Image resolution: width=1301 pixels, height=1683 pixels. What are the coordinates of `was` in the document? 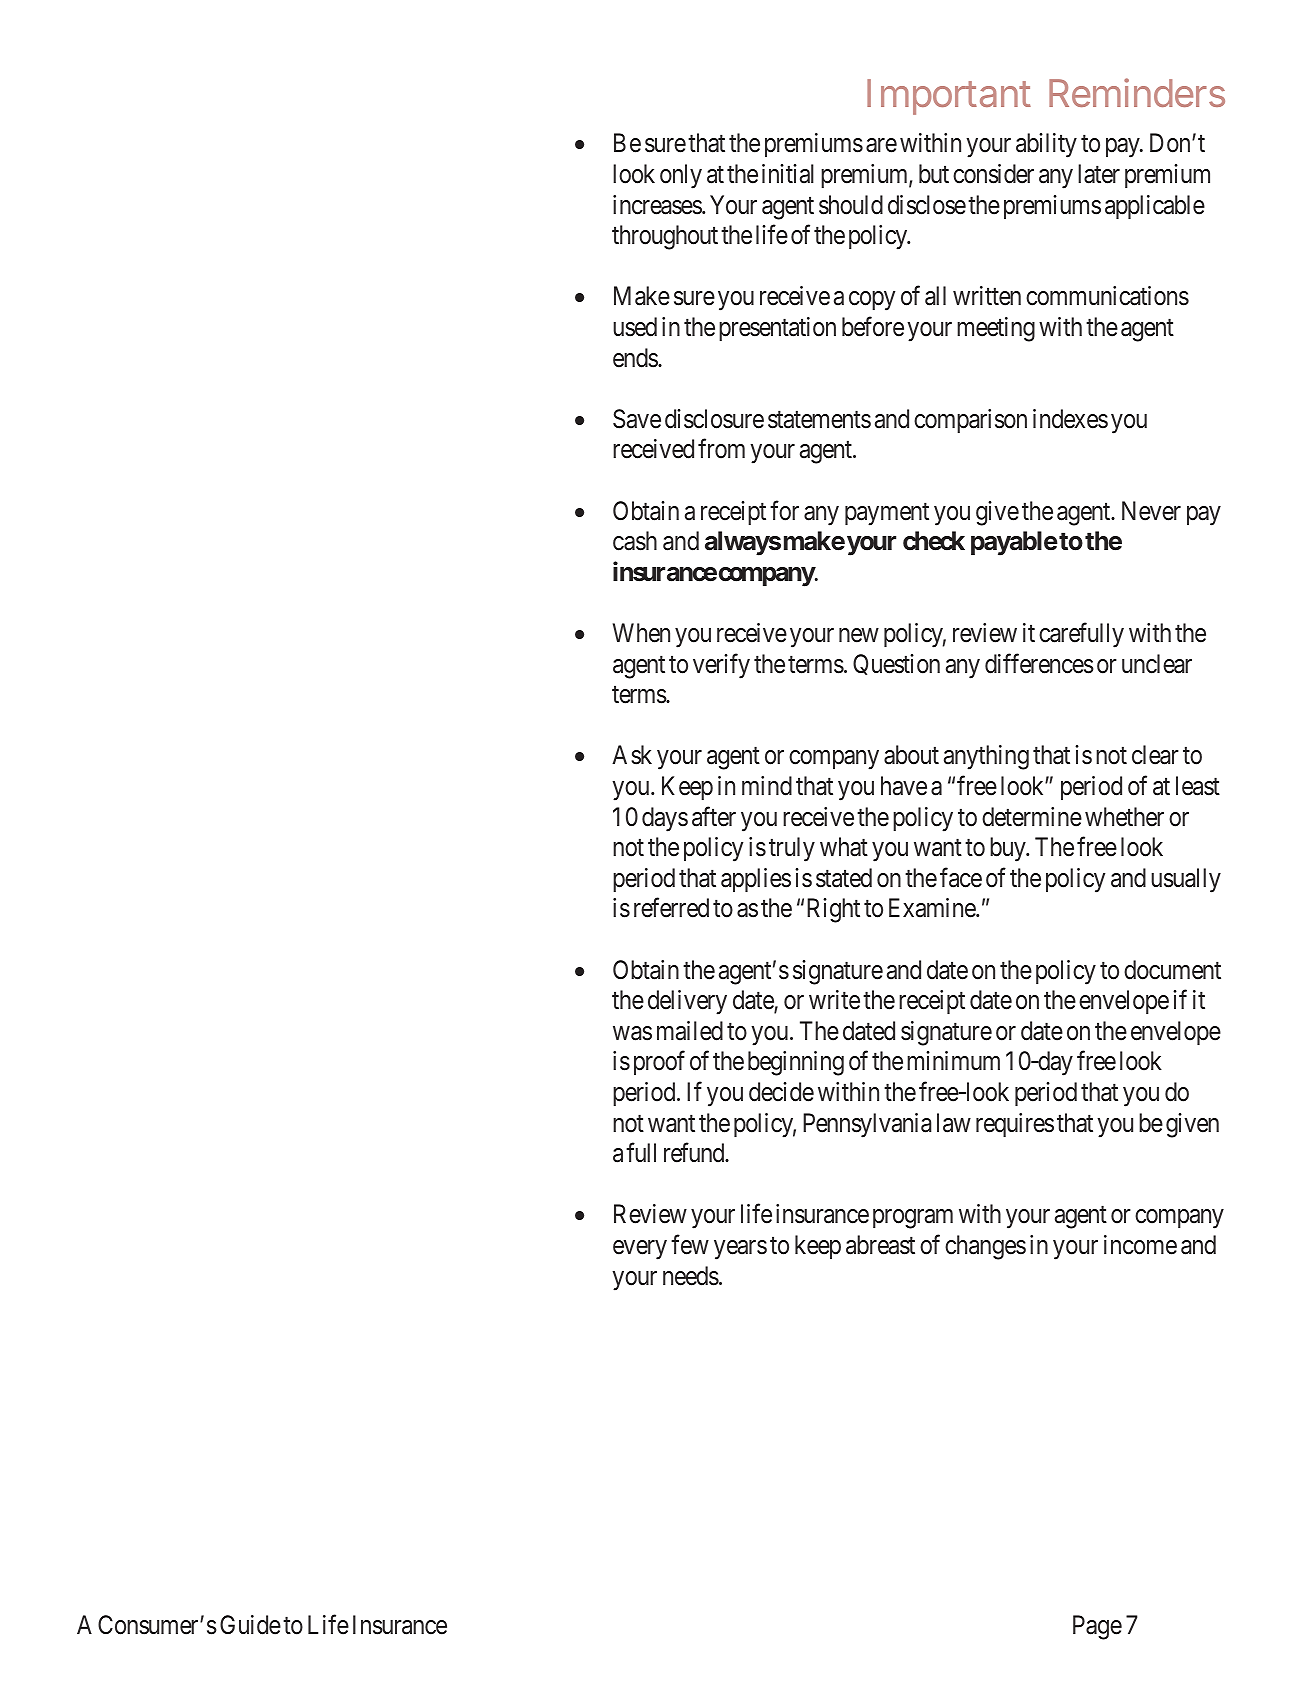 It's located at (632, 1033).
